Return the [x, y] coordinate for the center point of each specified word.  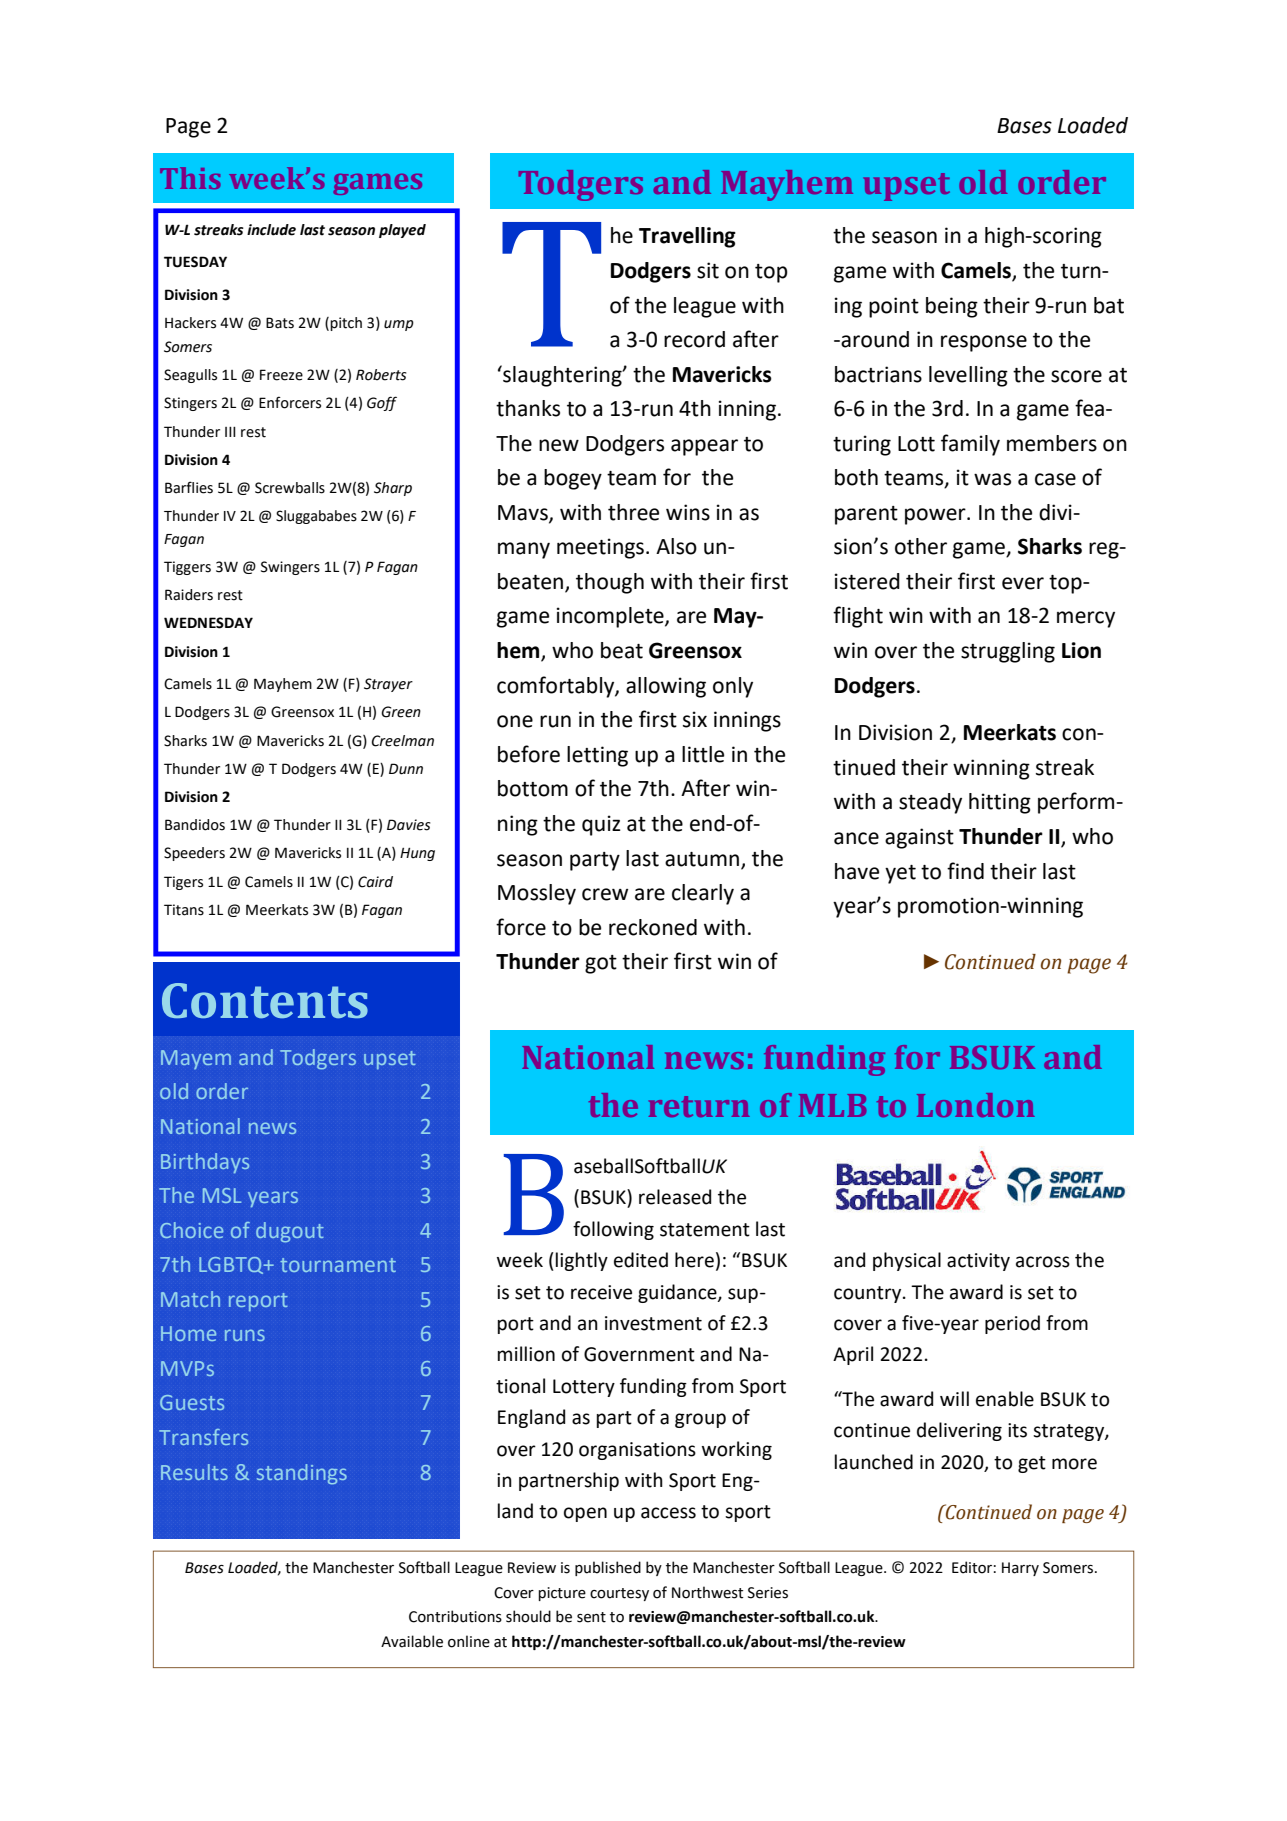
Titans [184, 910]
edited [641, 1260]
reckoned [653, 927]
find [965, 871]
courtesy [619, 1594]
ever [1023, 583]
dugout [290, 1232]
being [952, 307]
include [271, 230]
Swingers [290, 568]
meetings [602, 548]
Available [412, 1641]
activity [978, 1262]
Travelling [687, 237]
